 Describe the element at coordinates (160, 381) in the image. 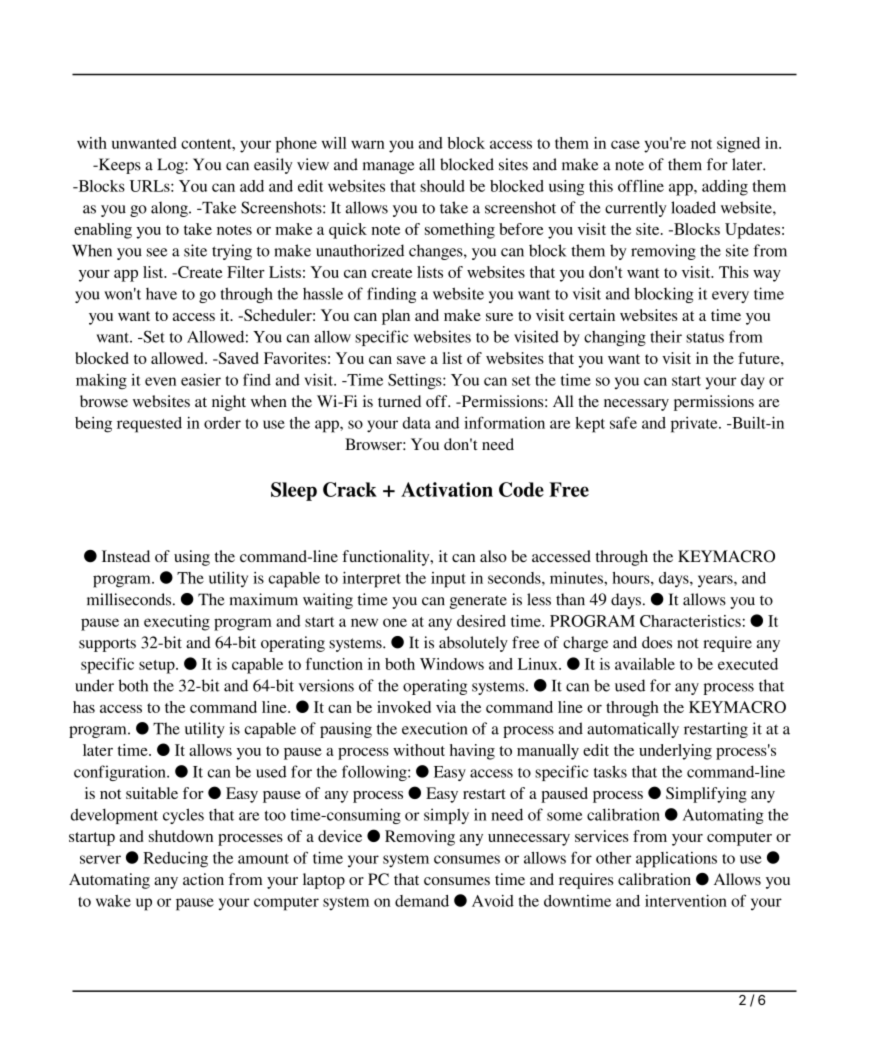

I see `even` at that location.
